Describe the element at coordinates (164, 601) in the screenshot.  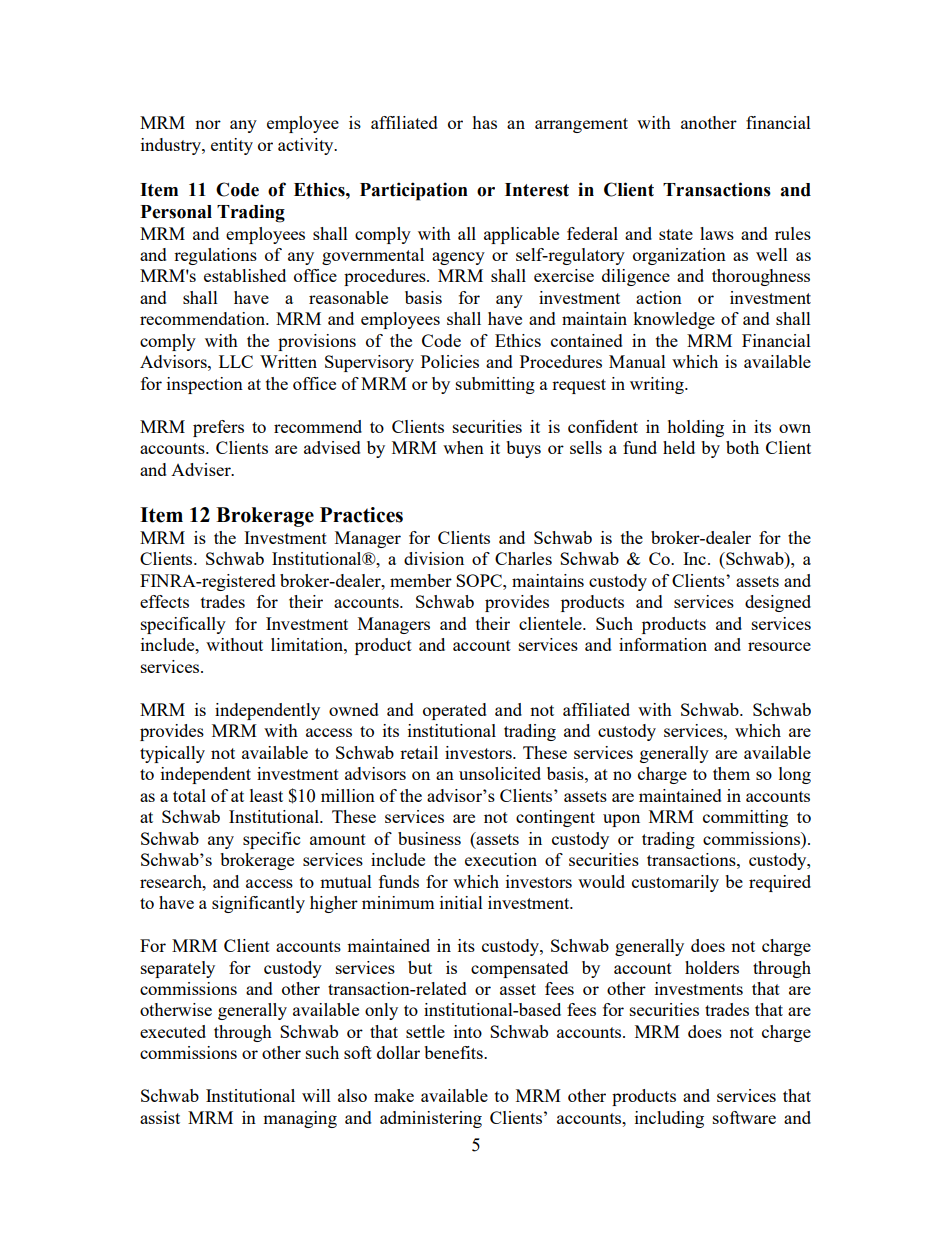
I see `effects` at that location.
